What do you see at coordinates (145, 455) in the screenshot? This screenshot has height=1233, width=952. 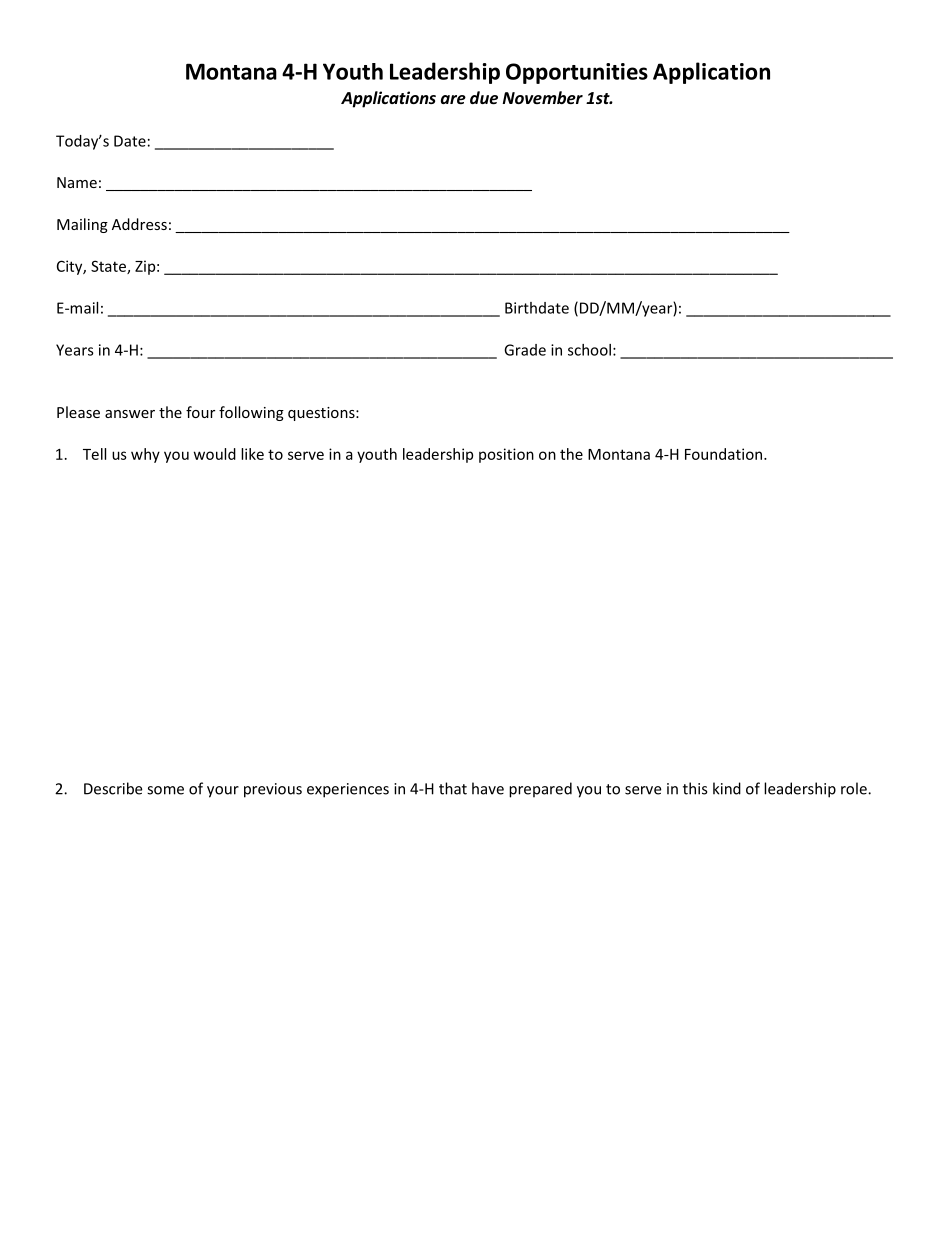 I see `why` at bounding box center [145, 455].
